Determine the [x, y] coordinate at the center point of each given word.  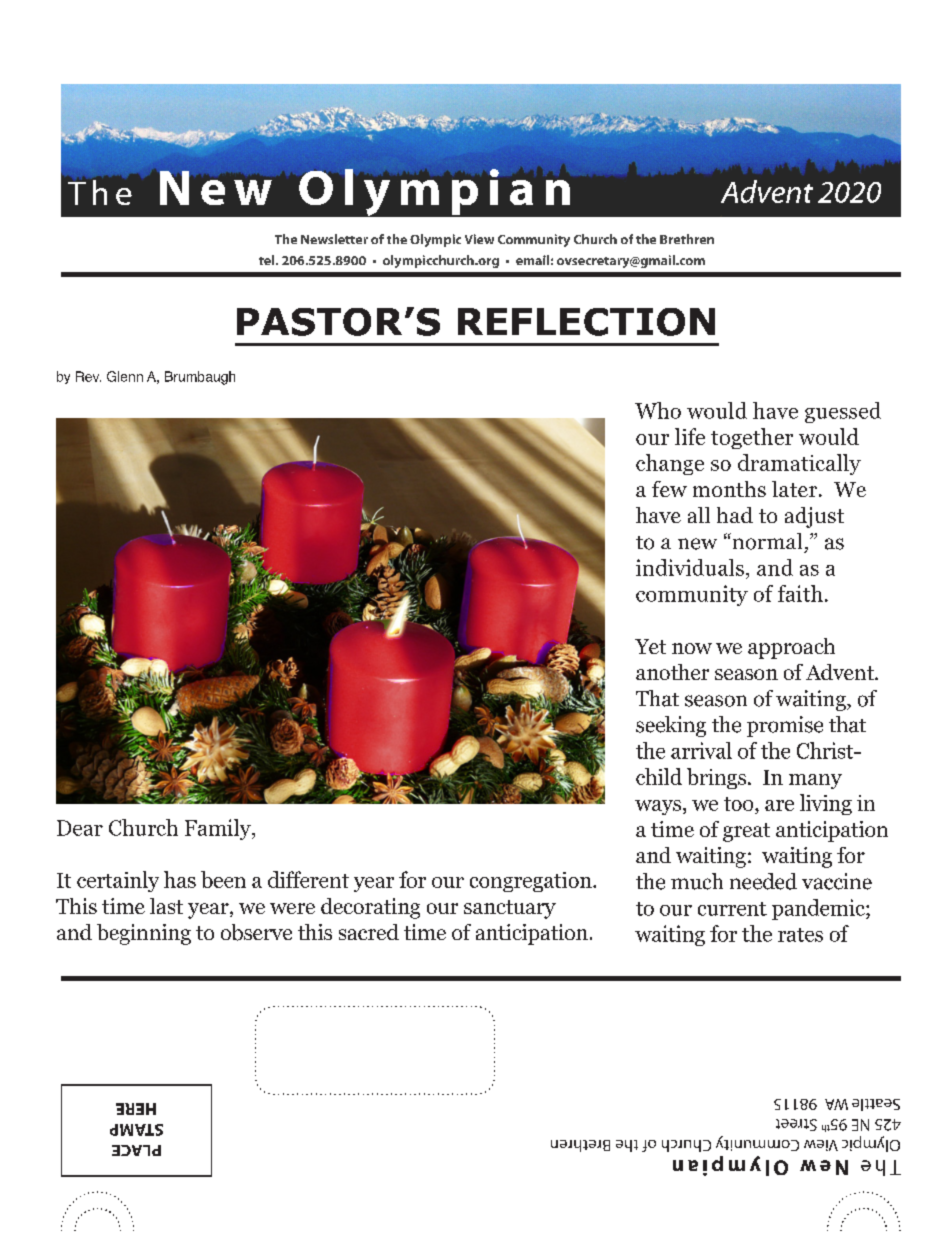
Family [219, 829]
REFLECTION [586, 322]
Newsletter [334, 239]
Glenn [125, 376]
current [732, 909]
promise [785, 726]
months [729, 489]
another [672, 672]
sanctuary [510, 909]
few [669, 489]
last [166, 906]
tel [268, 260]
